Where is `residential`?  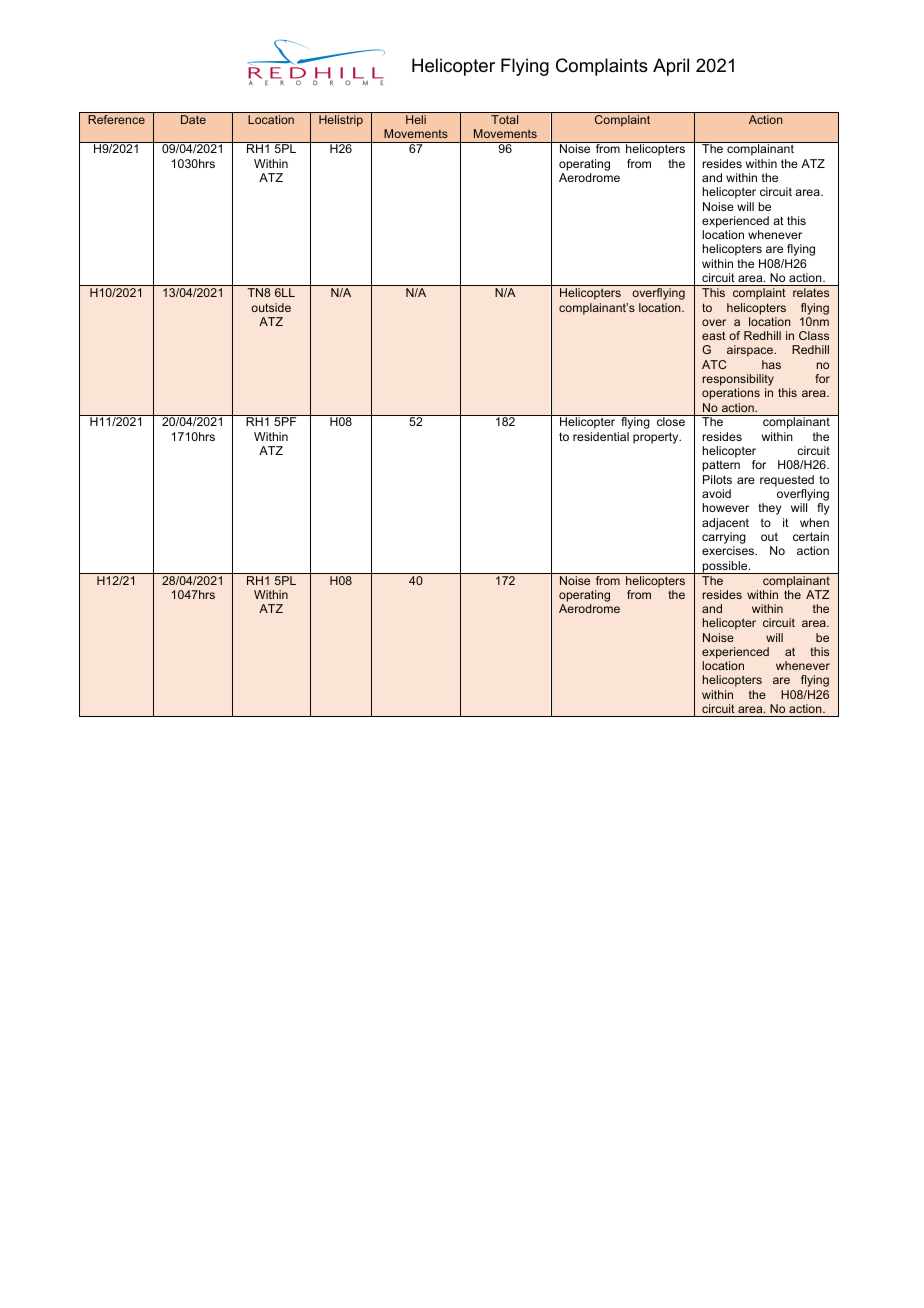 residential is located at coordinates (601, 436).
